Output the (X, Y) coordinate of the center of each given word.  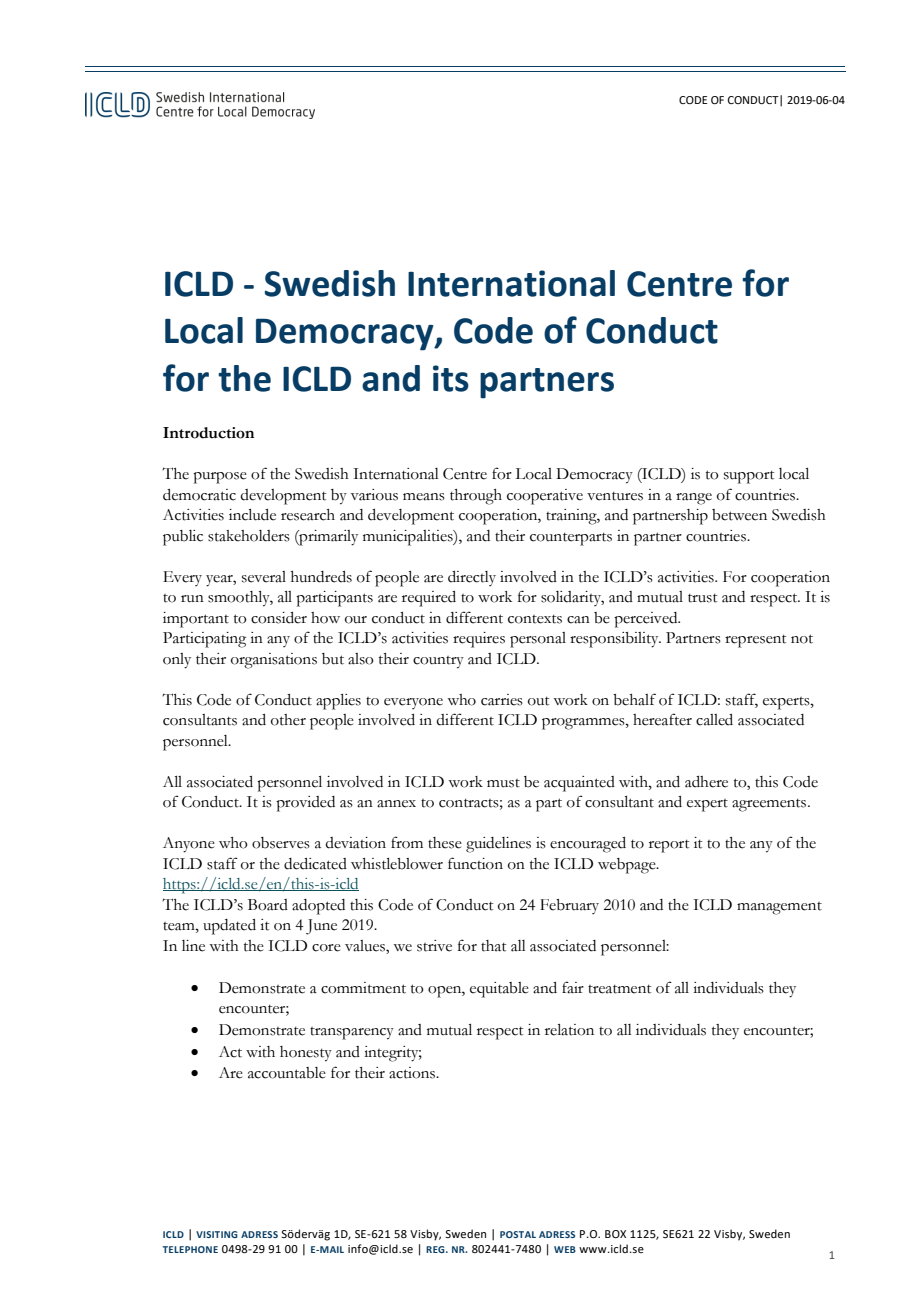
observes (281, 843)
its (451, 378)
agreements (770, 805)
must (503, 783)
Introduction (208, 433)
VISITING (217, 1234)
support (749, 477)
